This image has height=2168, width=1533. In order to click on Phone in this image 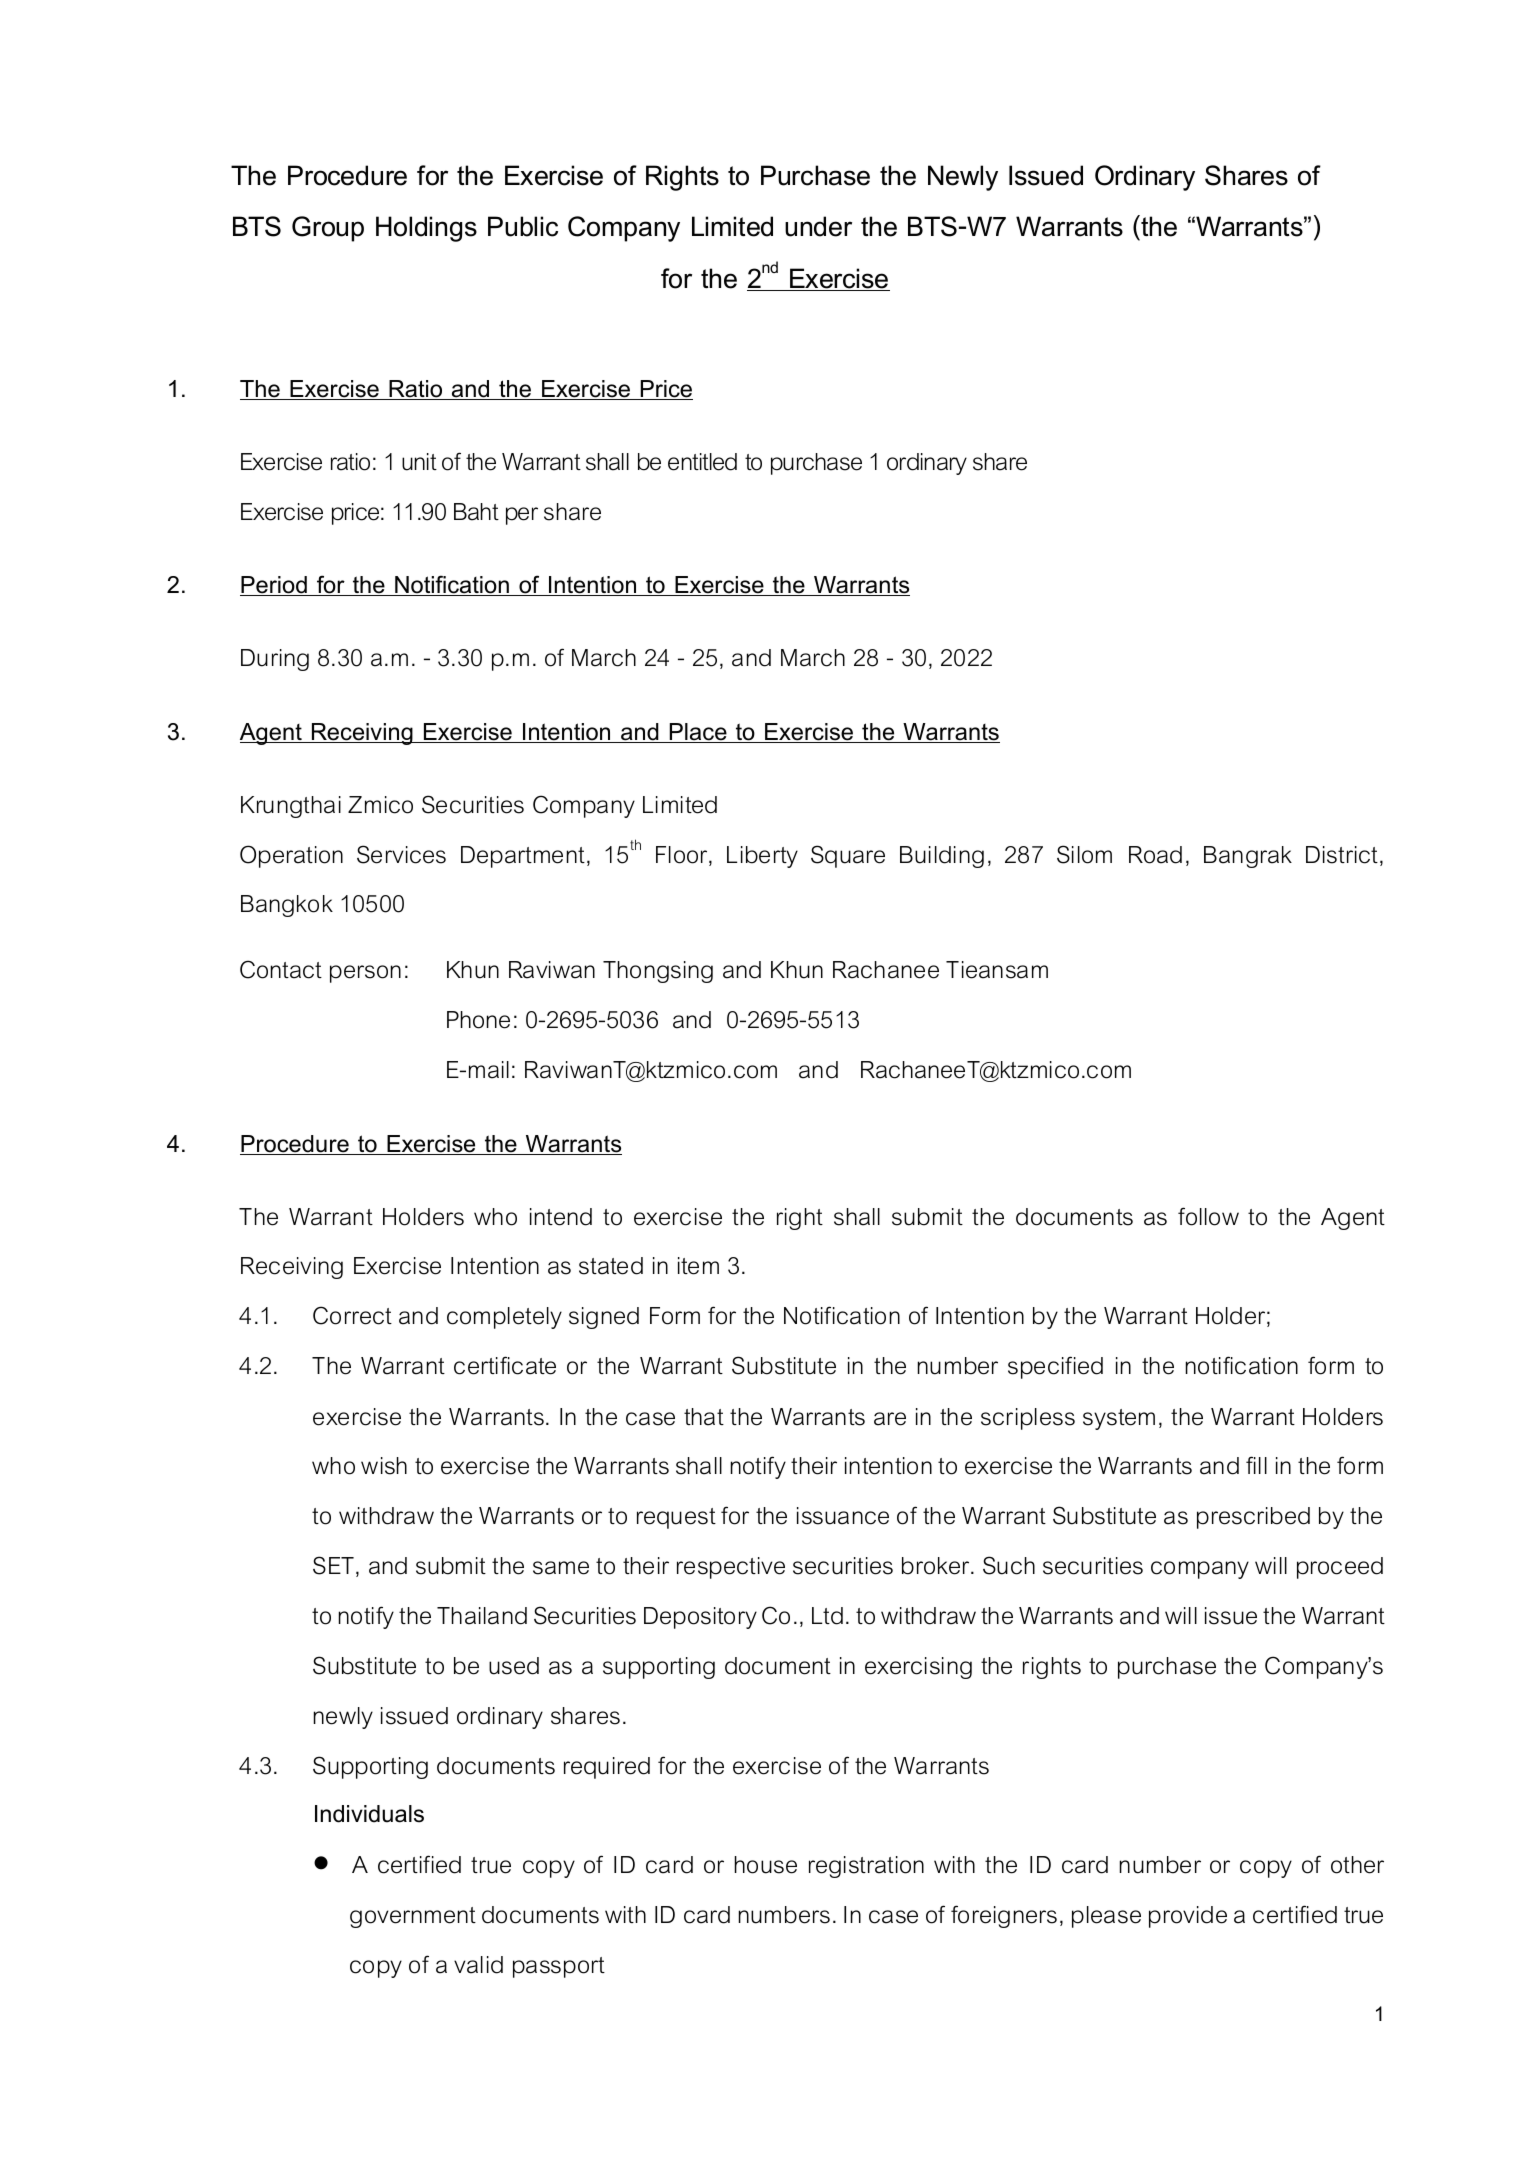, I will do `click(478, 1020)`.
